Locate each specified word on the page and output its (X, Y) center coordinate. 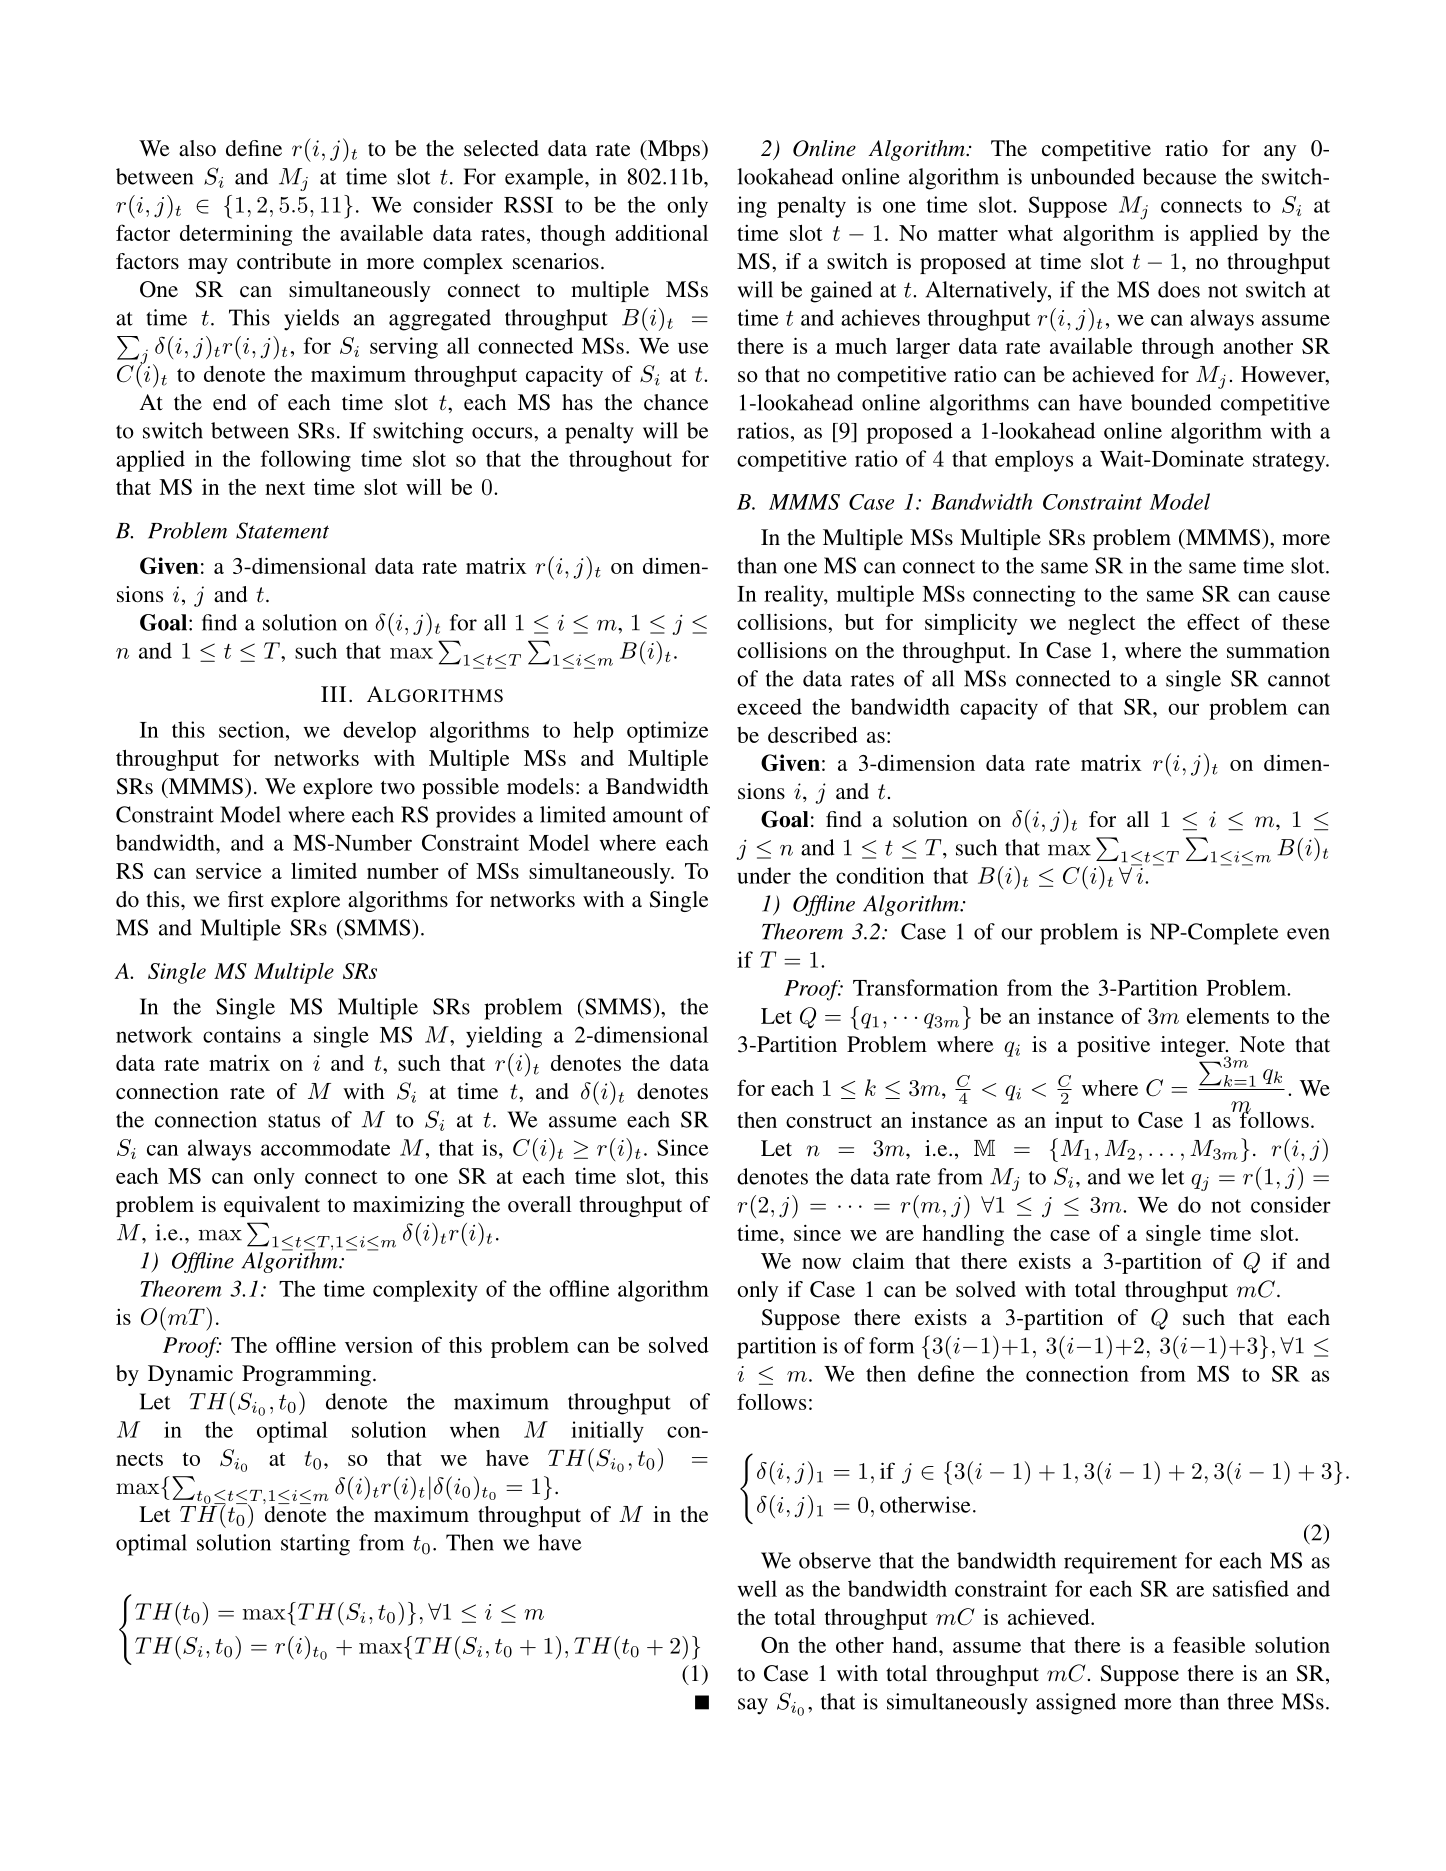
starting (315, 1545)
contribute (284, 261)
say (753, 1706)
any (1280, 153)
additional (661, 232)
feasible (1209, 1644)
